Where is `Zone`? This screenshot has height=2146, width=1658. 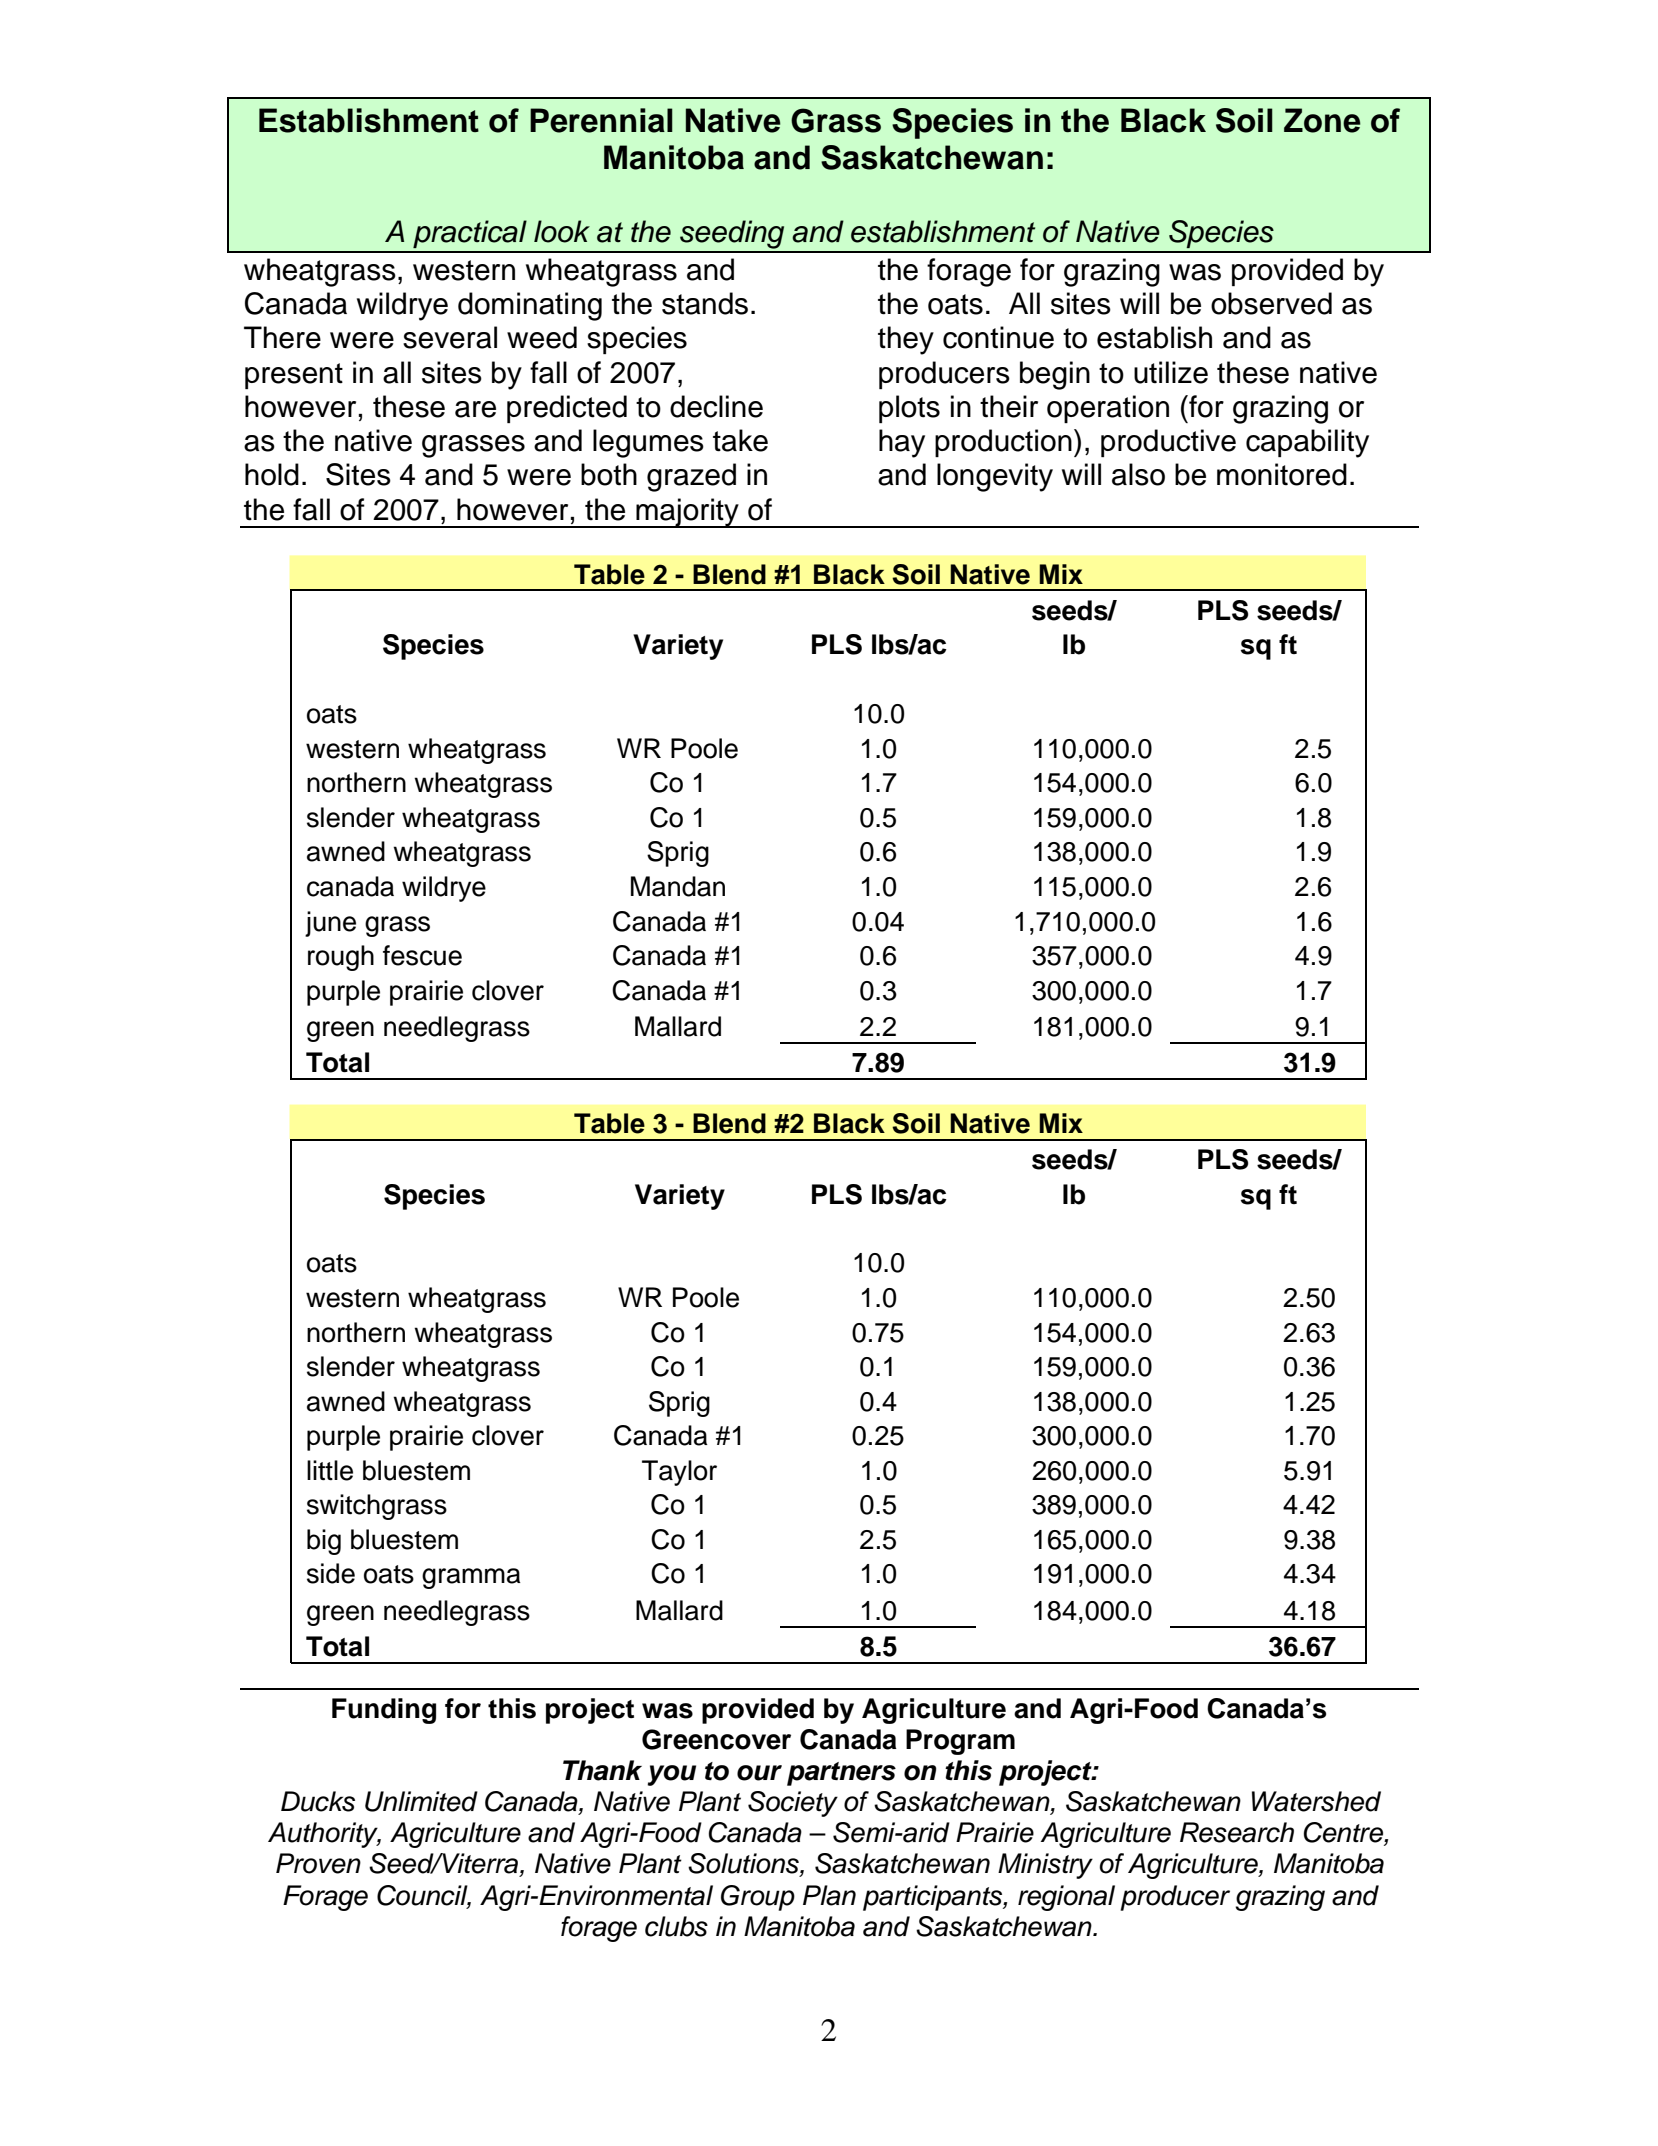 Zone is located at coordinates (1322, 120).
